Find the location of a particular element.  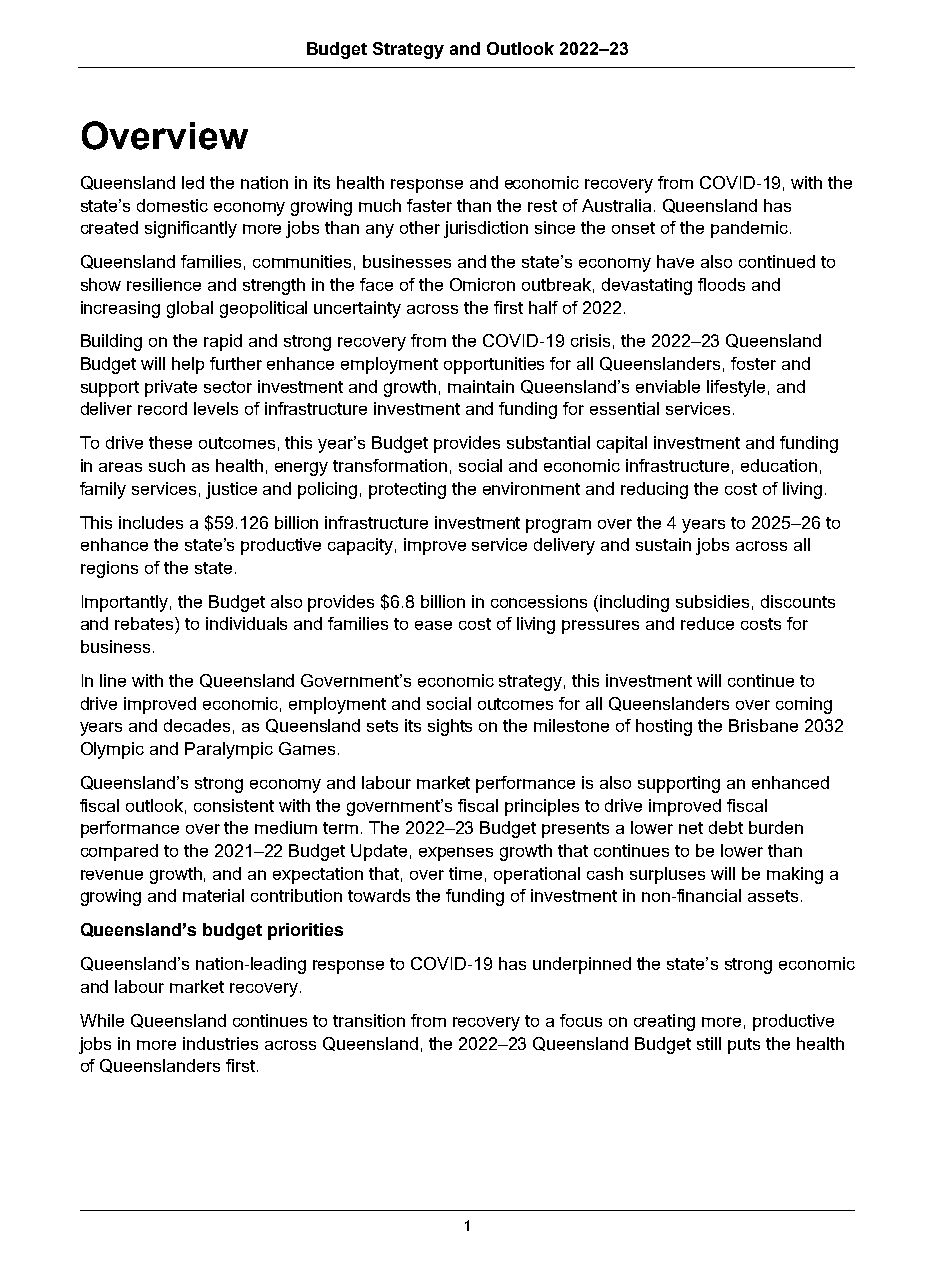

domestic is located at coordinates (172, 205).
